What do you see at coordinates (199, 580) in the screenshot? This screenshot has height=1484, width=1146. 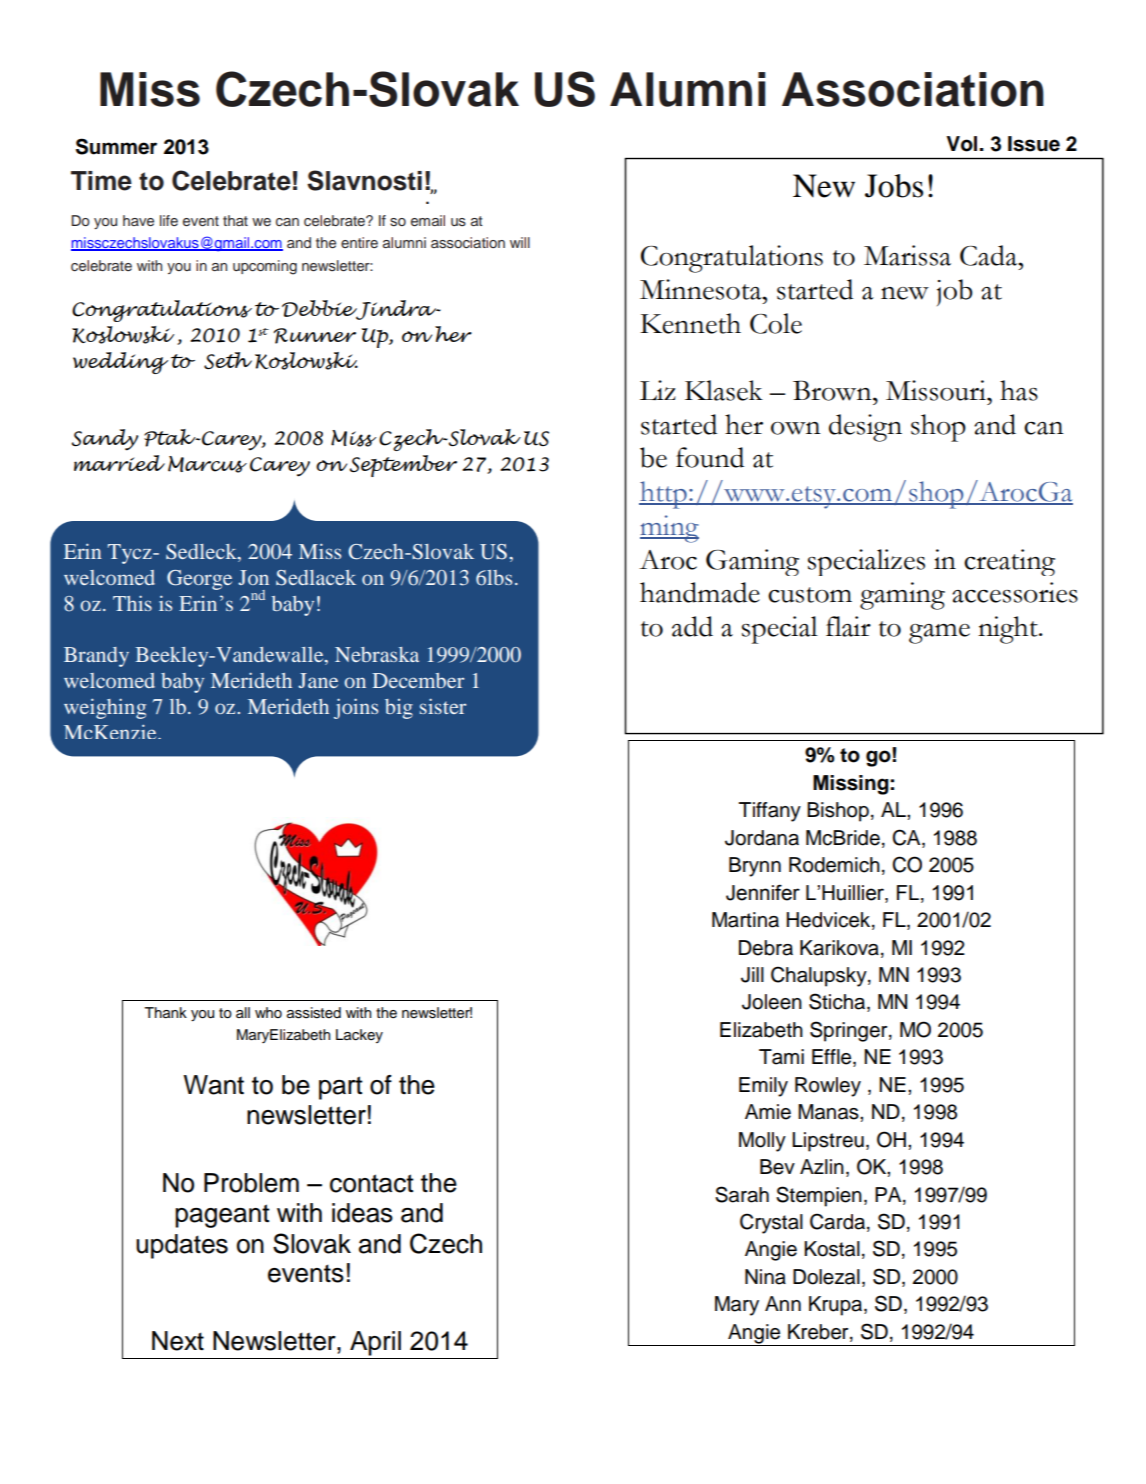 I see `George` at bounding box center [199, 580].
